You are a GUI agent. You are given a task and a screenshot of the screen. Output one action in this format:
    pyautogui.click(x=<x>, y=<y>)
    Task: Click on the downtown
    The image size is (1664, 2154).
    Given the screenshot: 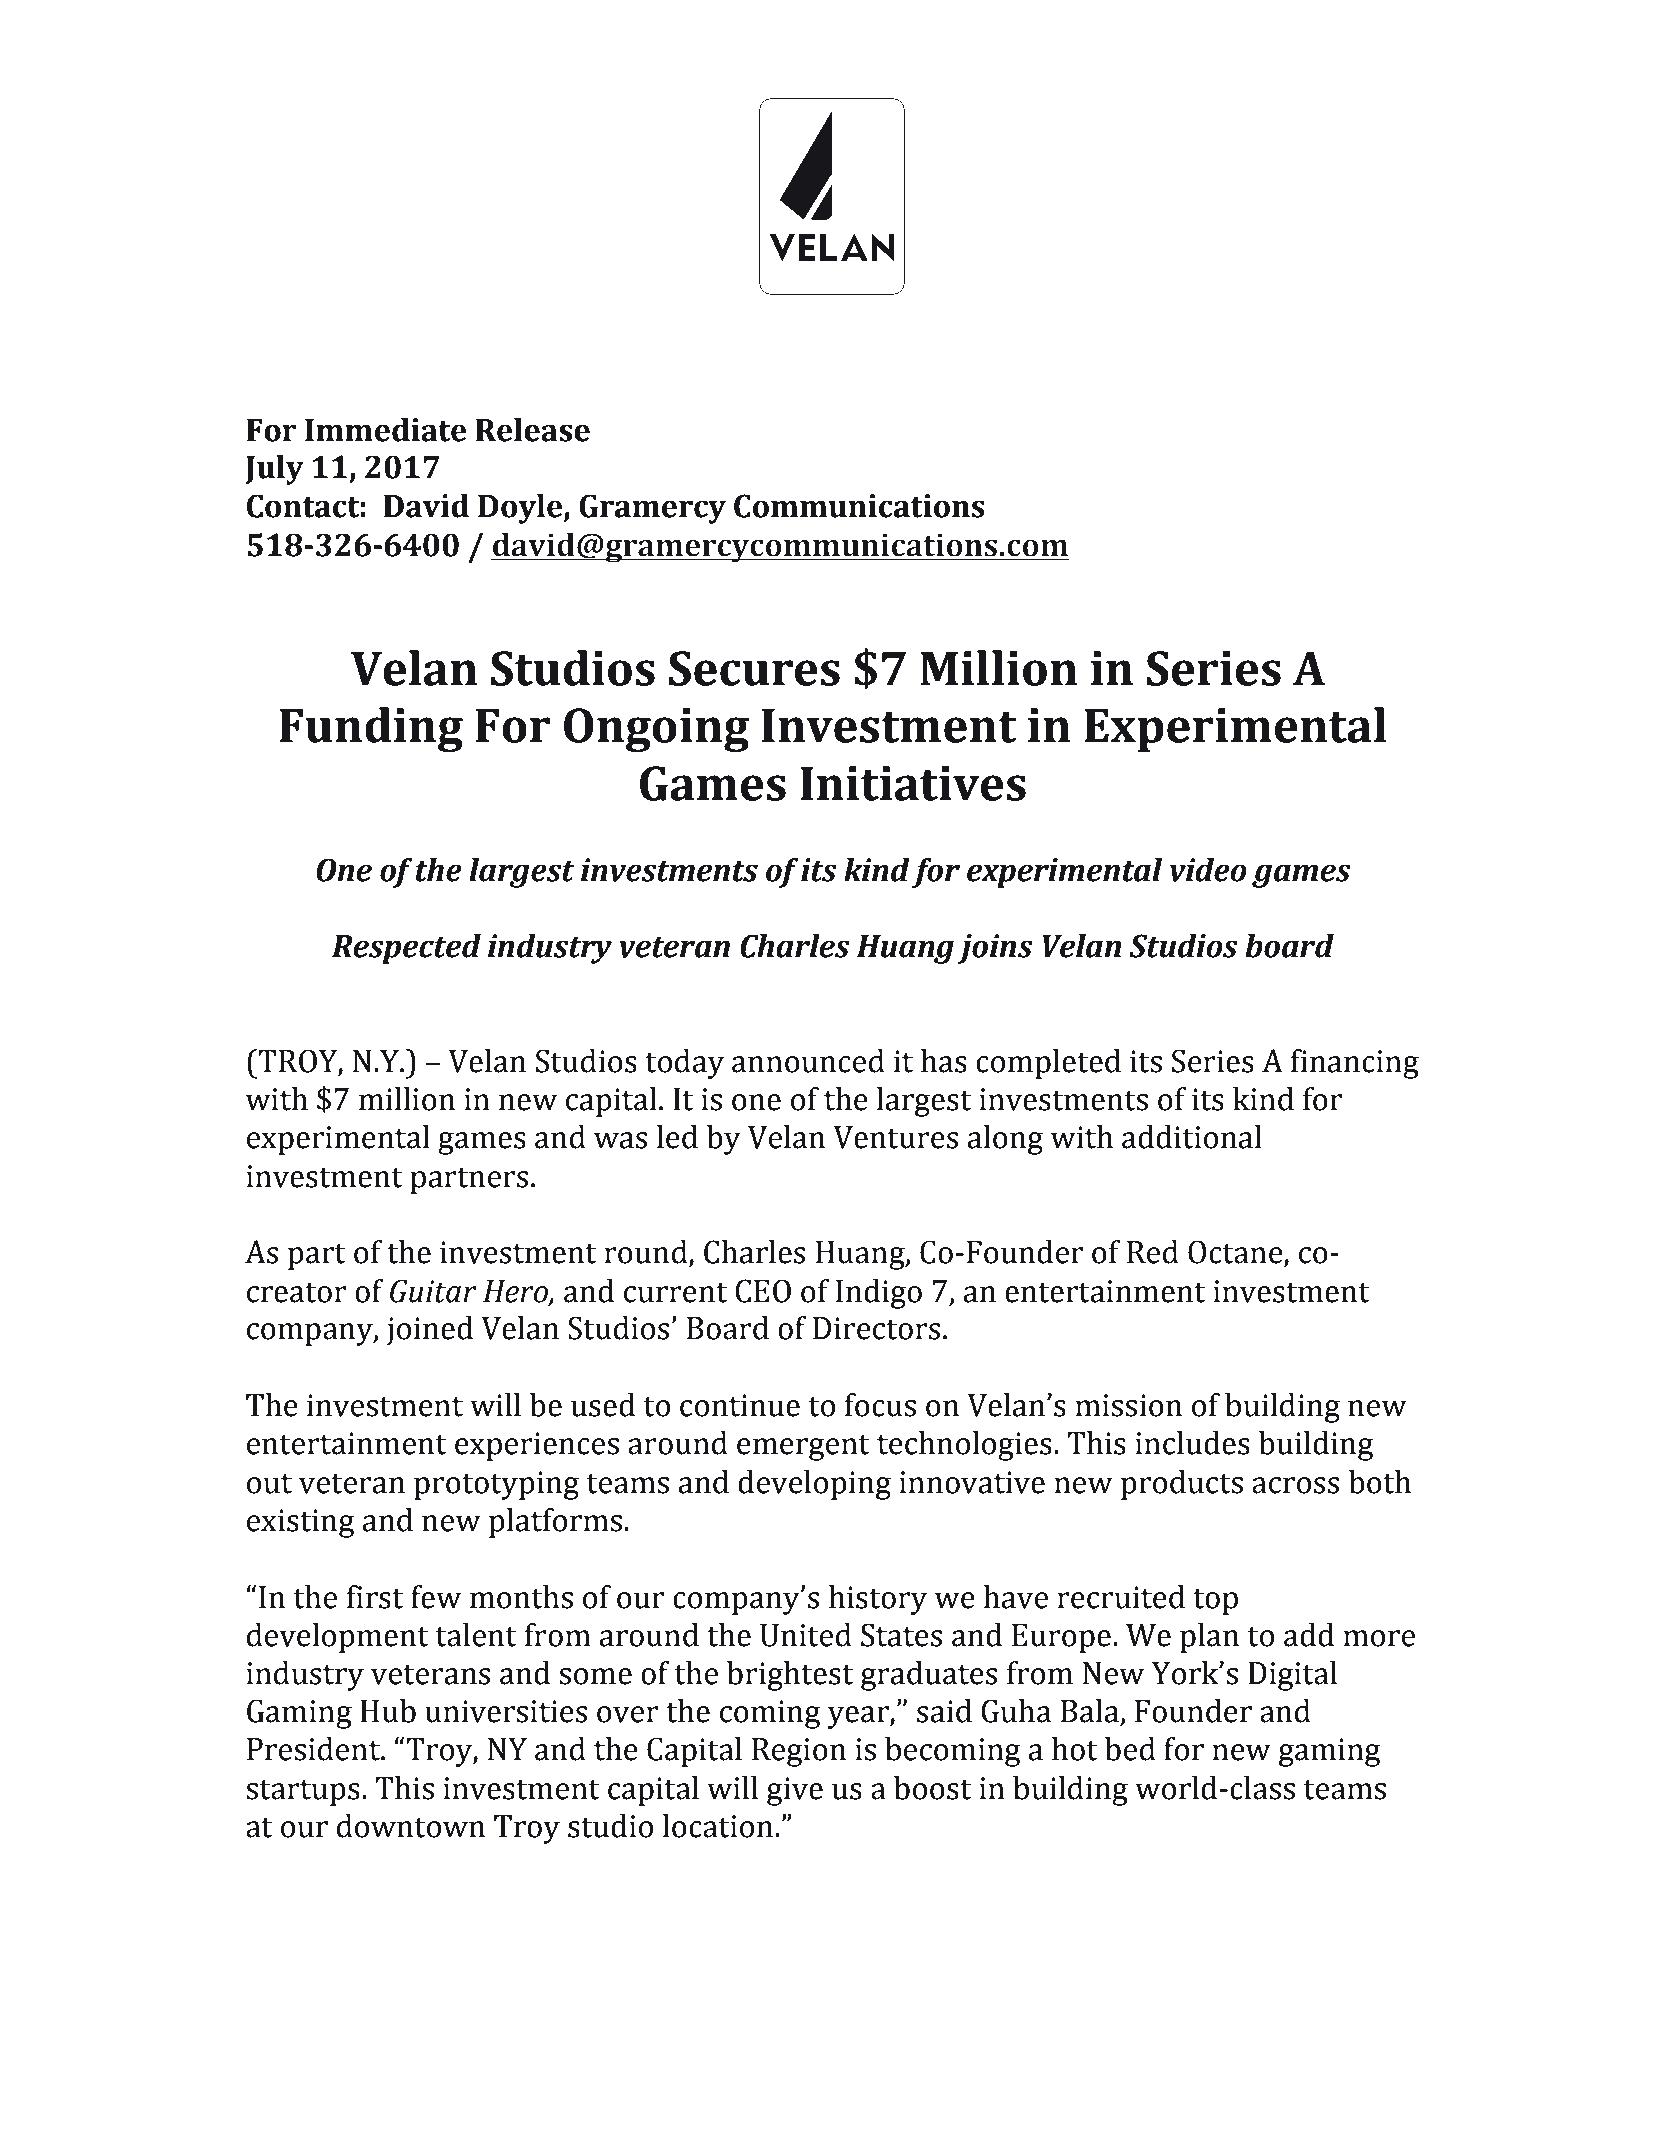 What is the action you would take?
    pyautogui.click(x=411, y=1826)
